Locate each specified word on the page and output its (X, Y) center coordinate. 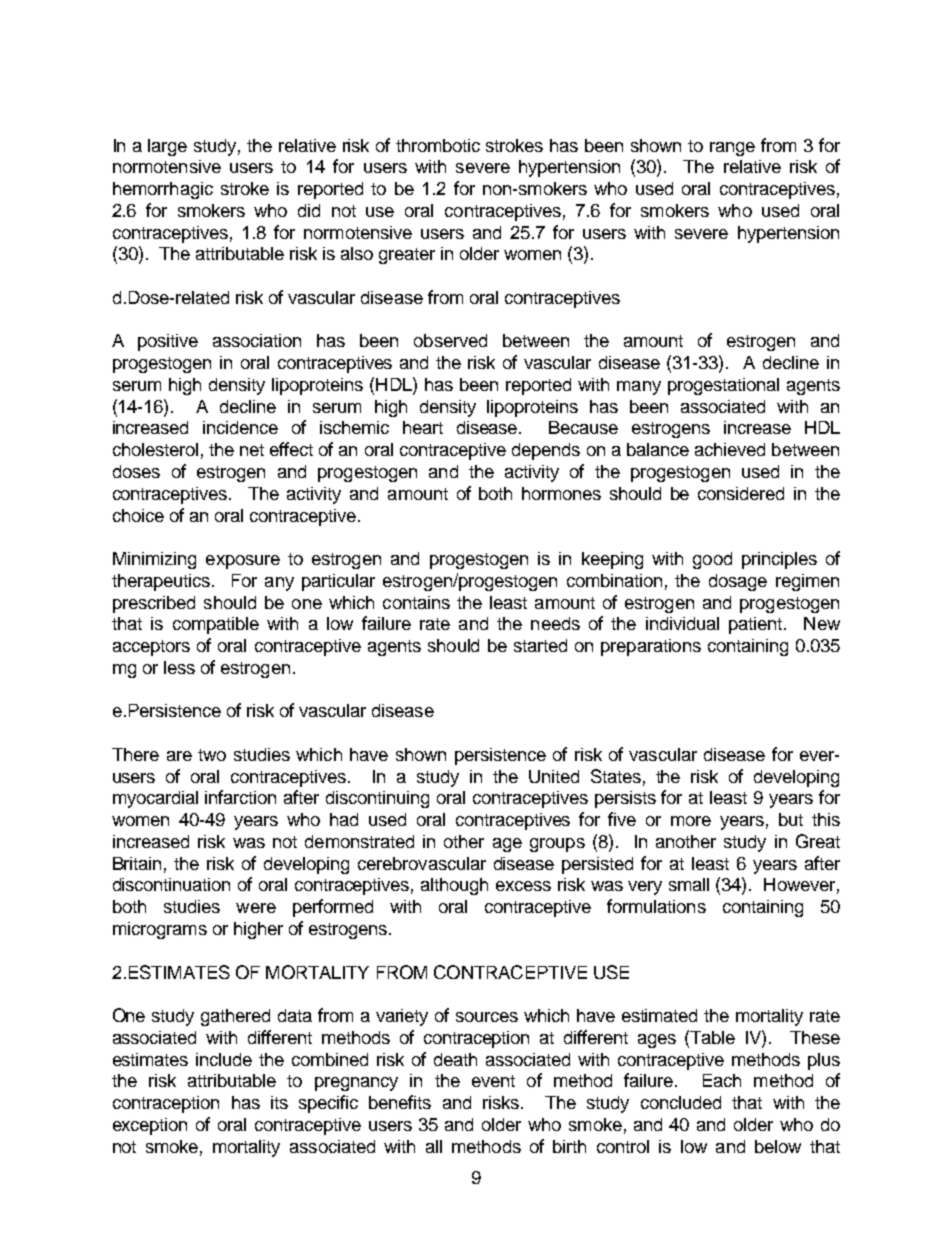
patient (755, 625)
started (540, 645)
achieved (730, 449)
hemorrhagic (163, 190)
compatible (216, 625)
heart (423, 427)
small (689, 884)
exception (150, 1126)
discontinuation (171, 884)
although (454, 886)
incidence (240, 427)
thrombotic (438, 145)
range (732, 149)
